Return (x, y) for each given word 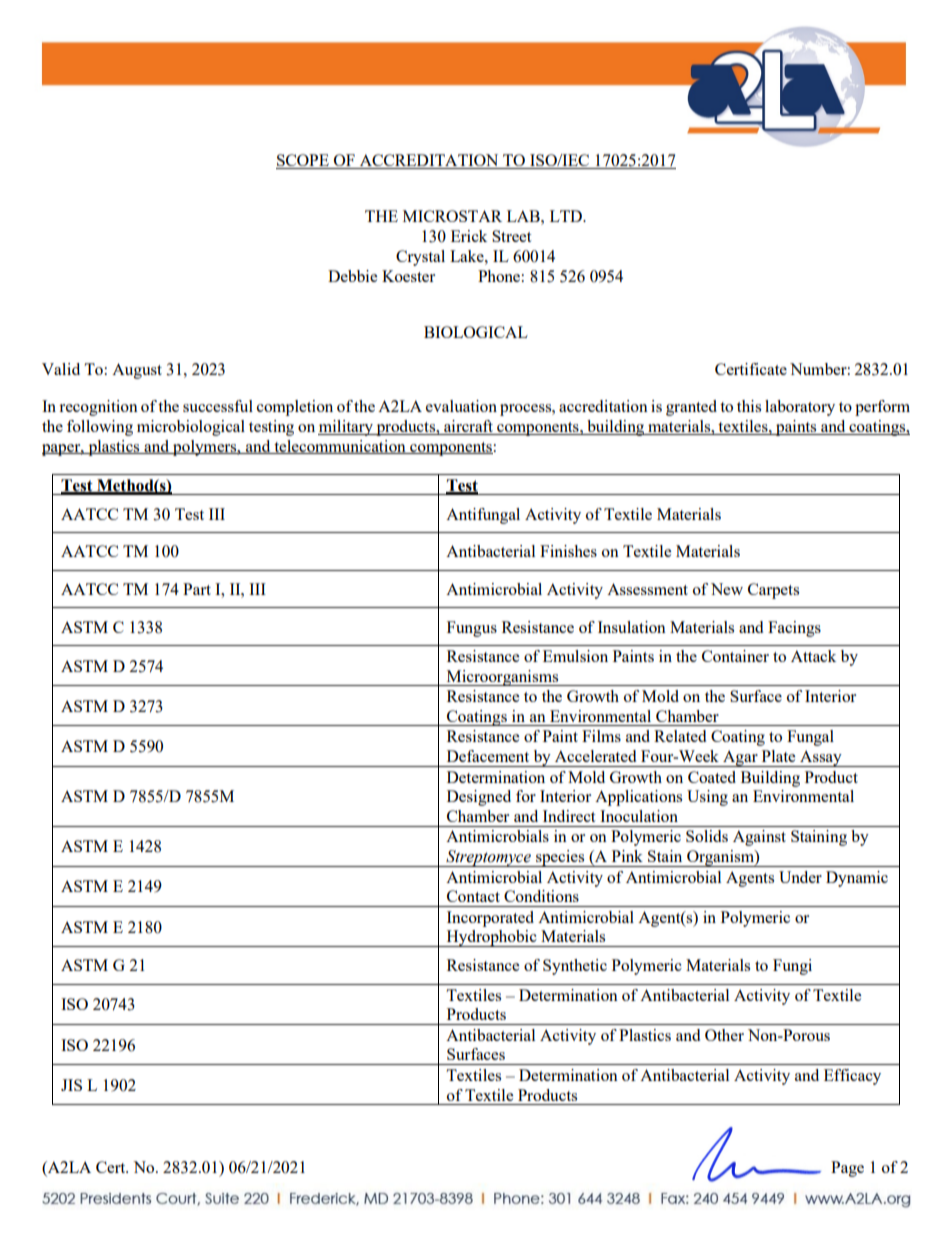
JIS (71, 1085)
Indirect (569, 816)
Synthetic (575, 967)
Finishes (568, 551)
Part (197, 589)
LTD (567, 216)
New (727, 589)
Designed (479, 798)
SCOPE (303, 161)
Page (847, 1169)
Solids (707, 836)
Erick (469, 236)
